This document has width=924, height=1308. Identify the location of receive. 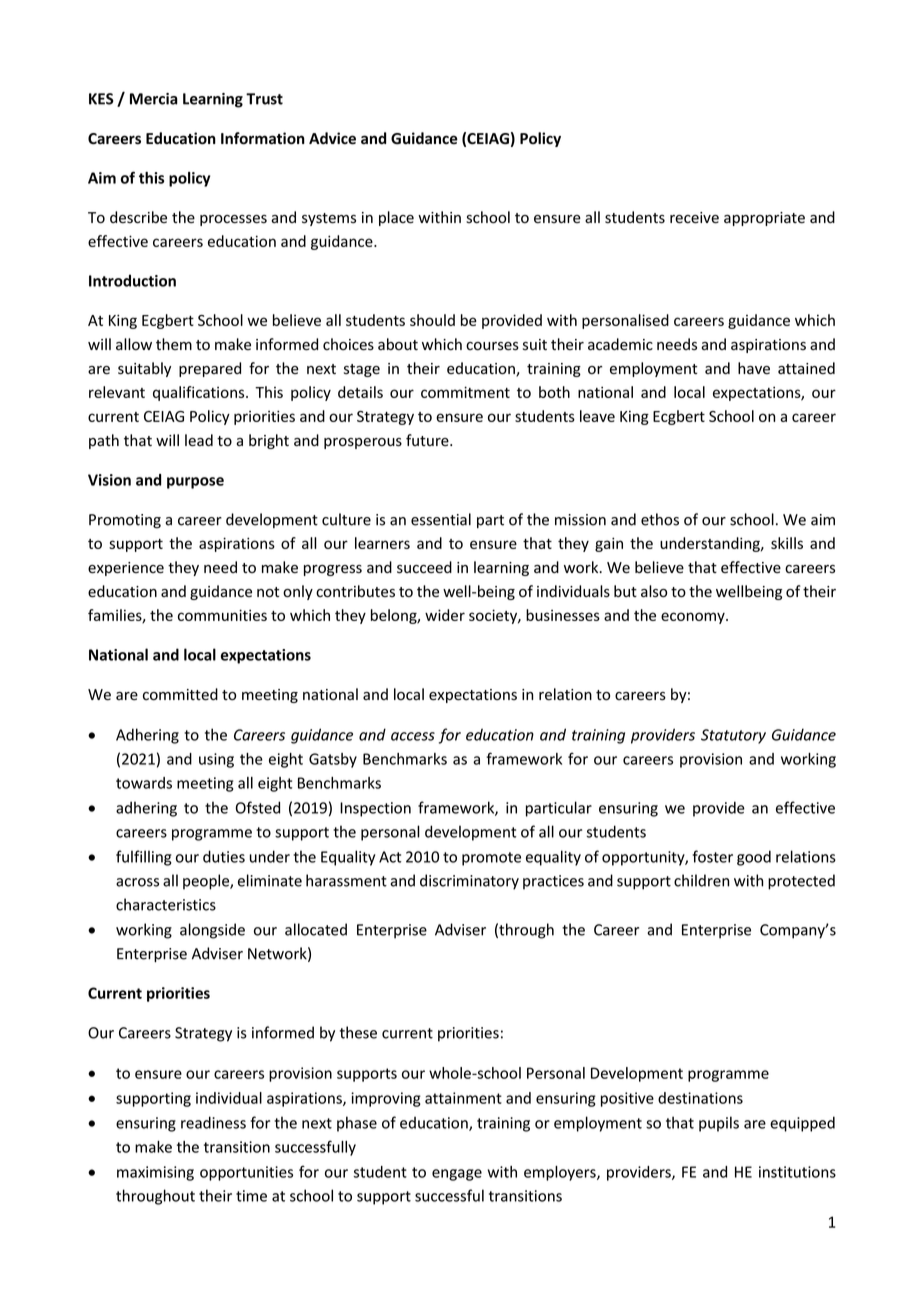
(694, 218).
